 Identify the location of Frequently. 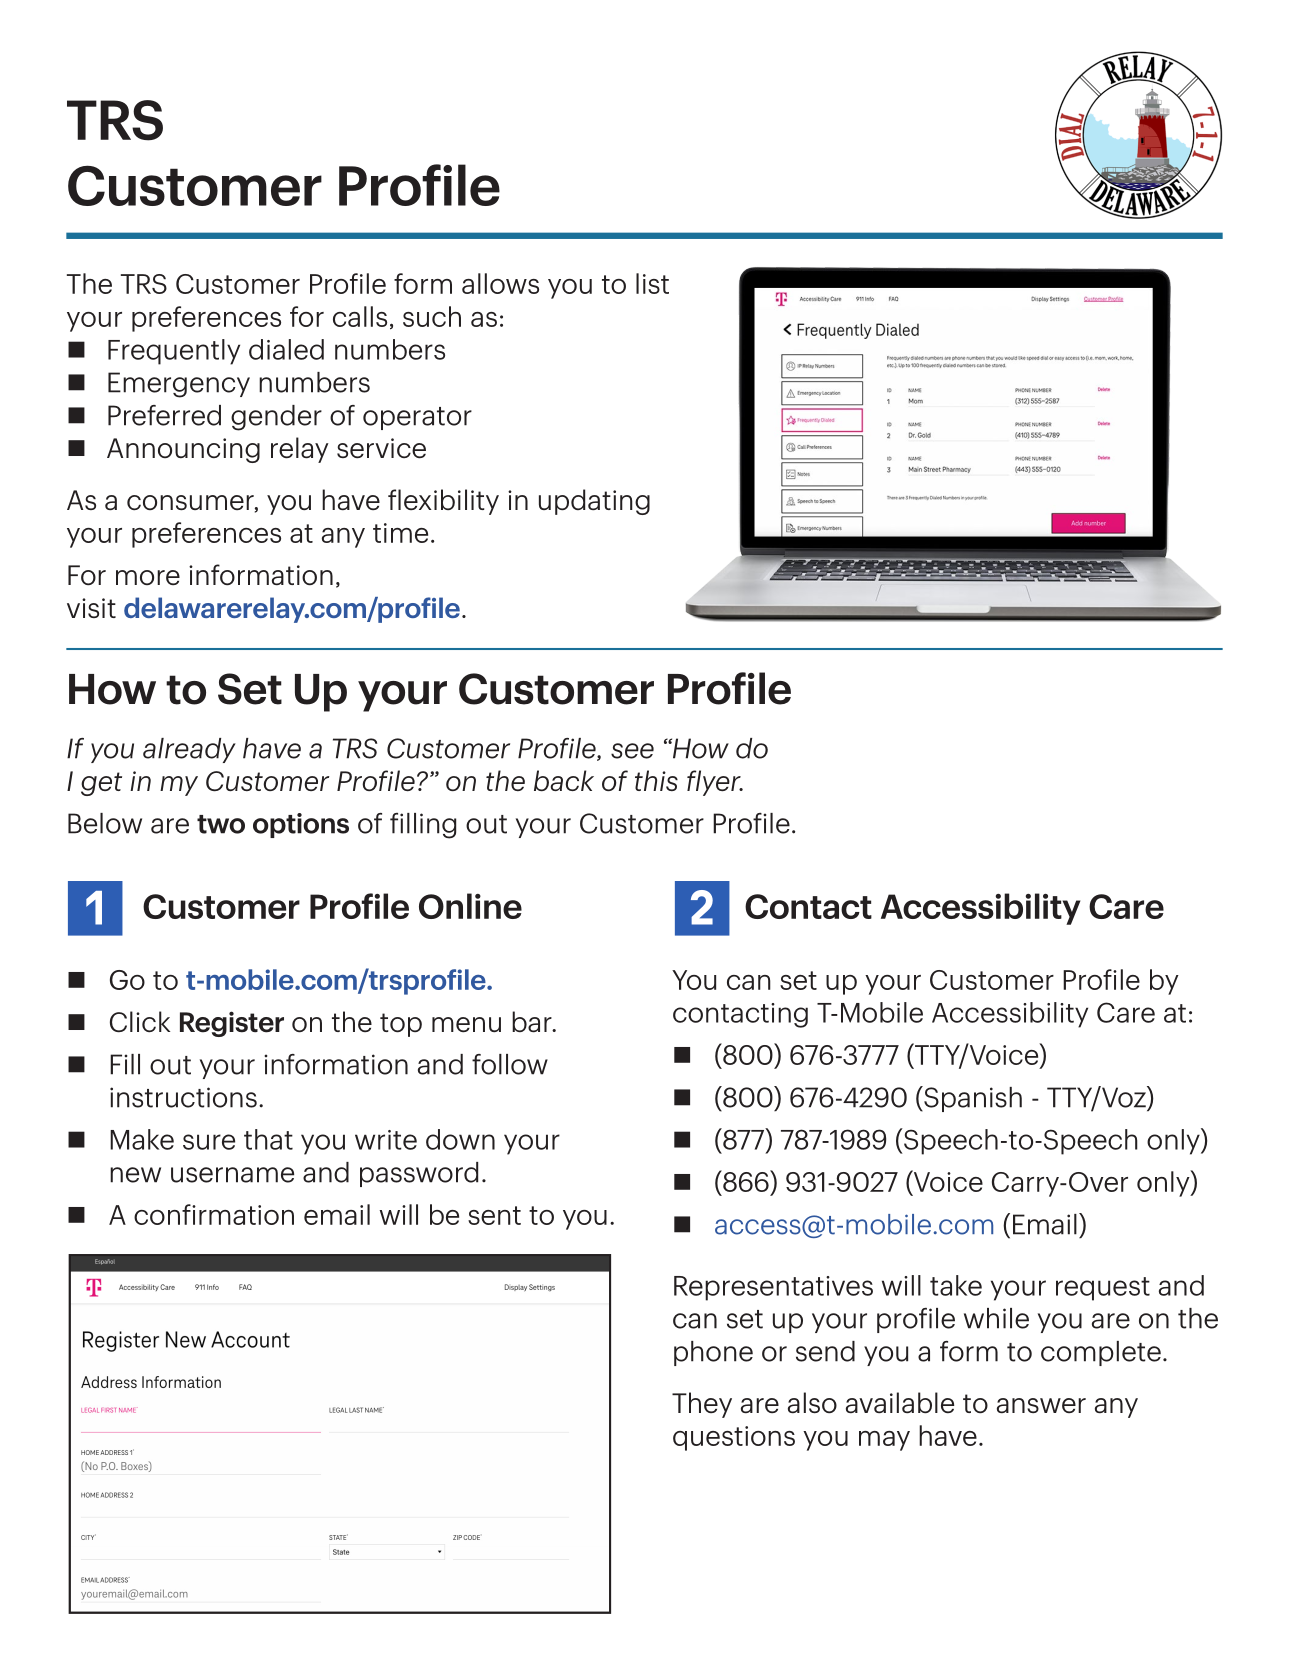
(174, 352).
